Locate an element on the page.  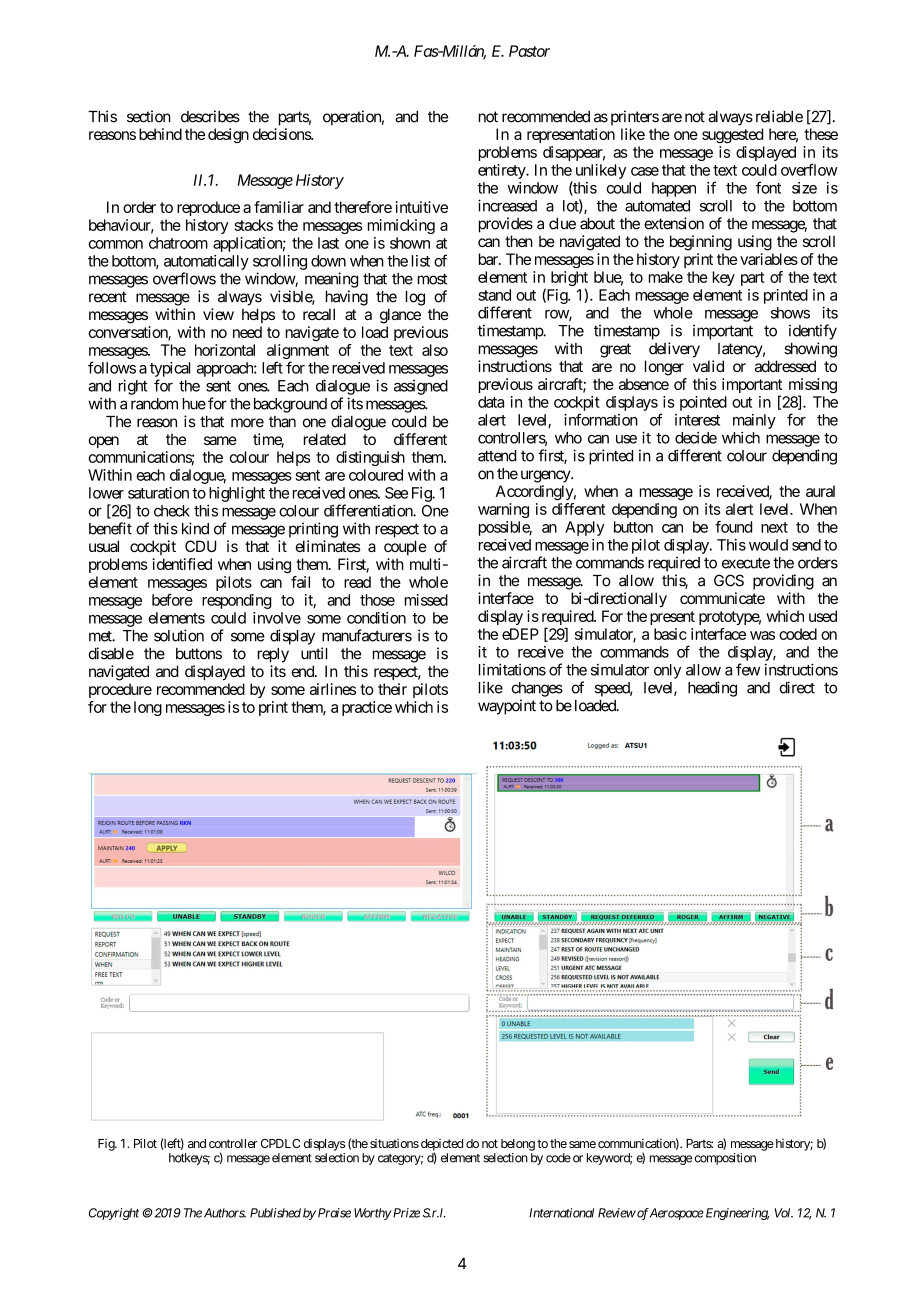
Prize is located at coordinates (405, 1213).
